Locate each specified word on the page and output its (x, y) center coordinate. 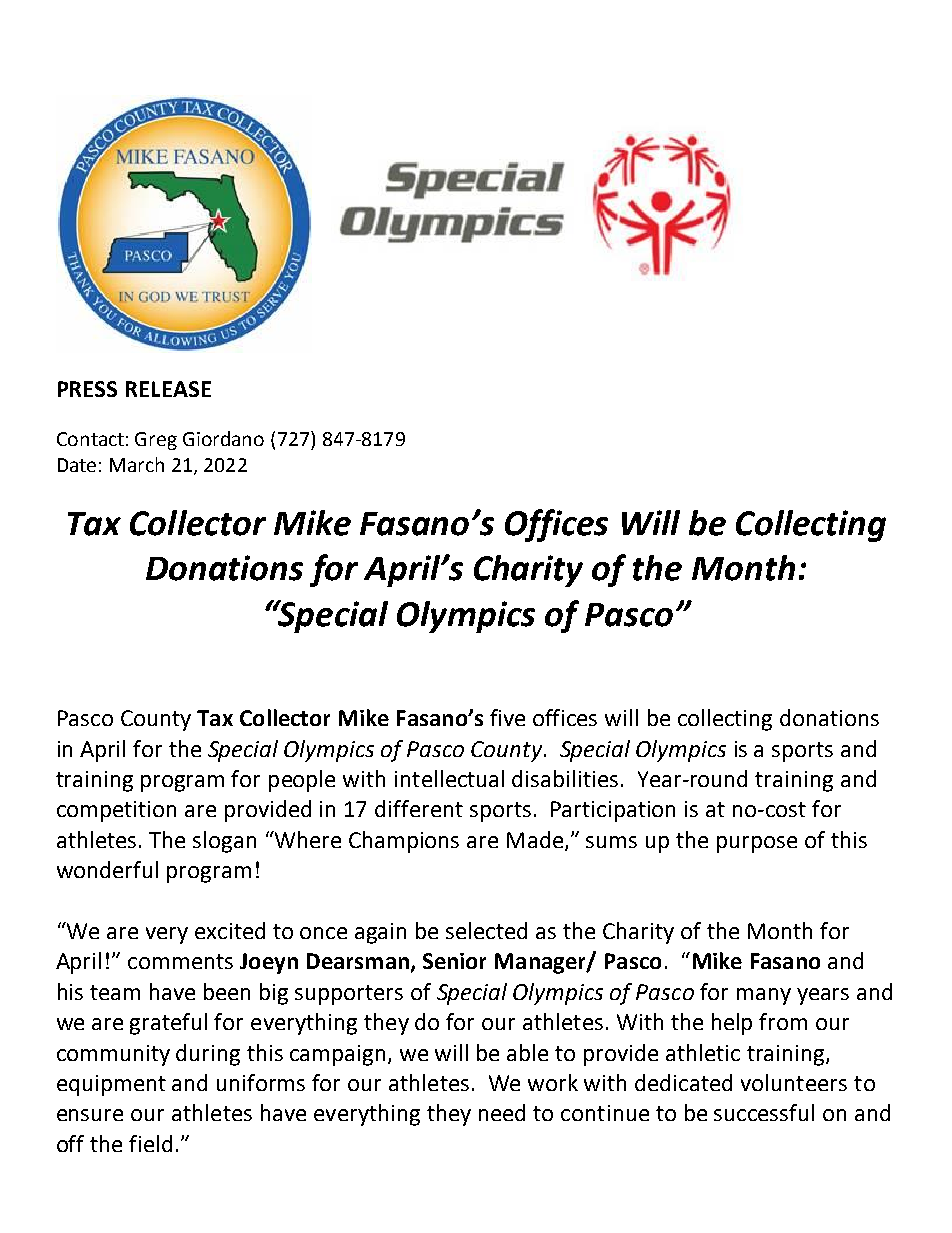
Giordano (223, 438)
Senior (454, 961)
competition (116, 811)
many (764, 996)
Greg (156, 441)
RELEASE (168, 389)
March (137, 464)
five (507, 717)
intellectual (449, 778)
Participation (613, 811)
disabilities (565, 778)
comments (180, 961)
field (150, 1143)
